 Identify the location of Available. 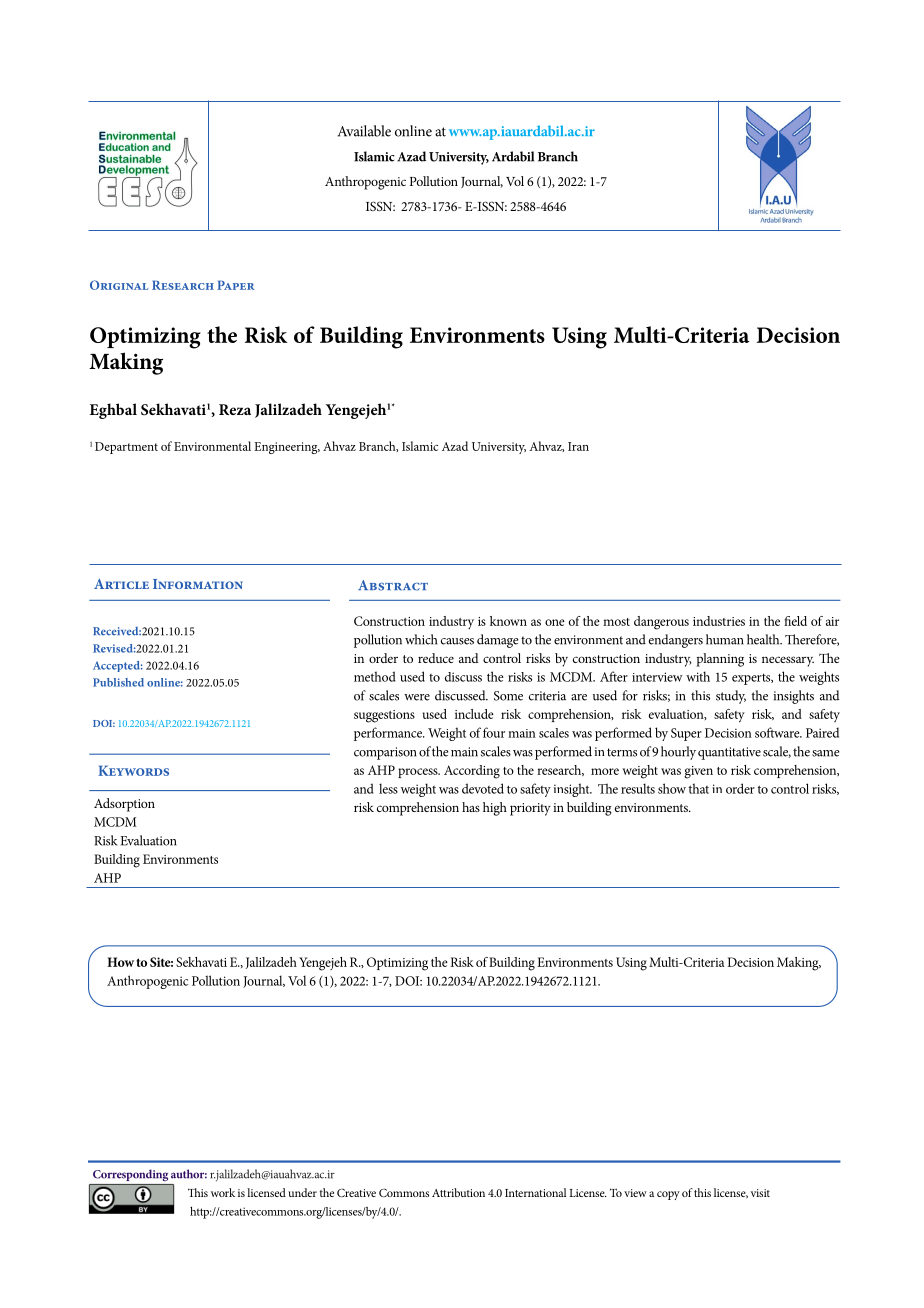
(364, 131).
